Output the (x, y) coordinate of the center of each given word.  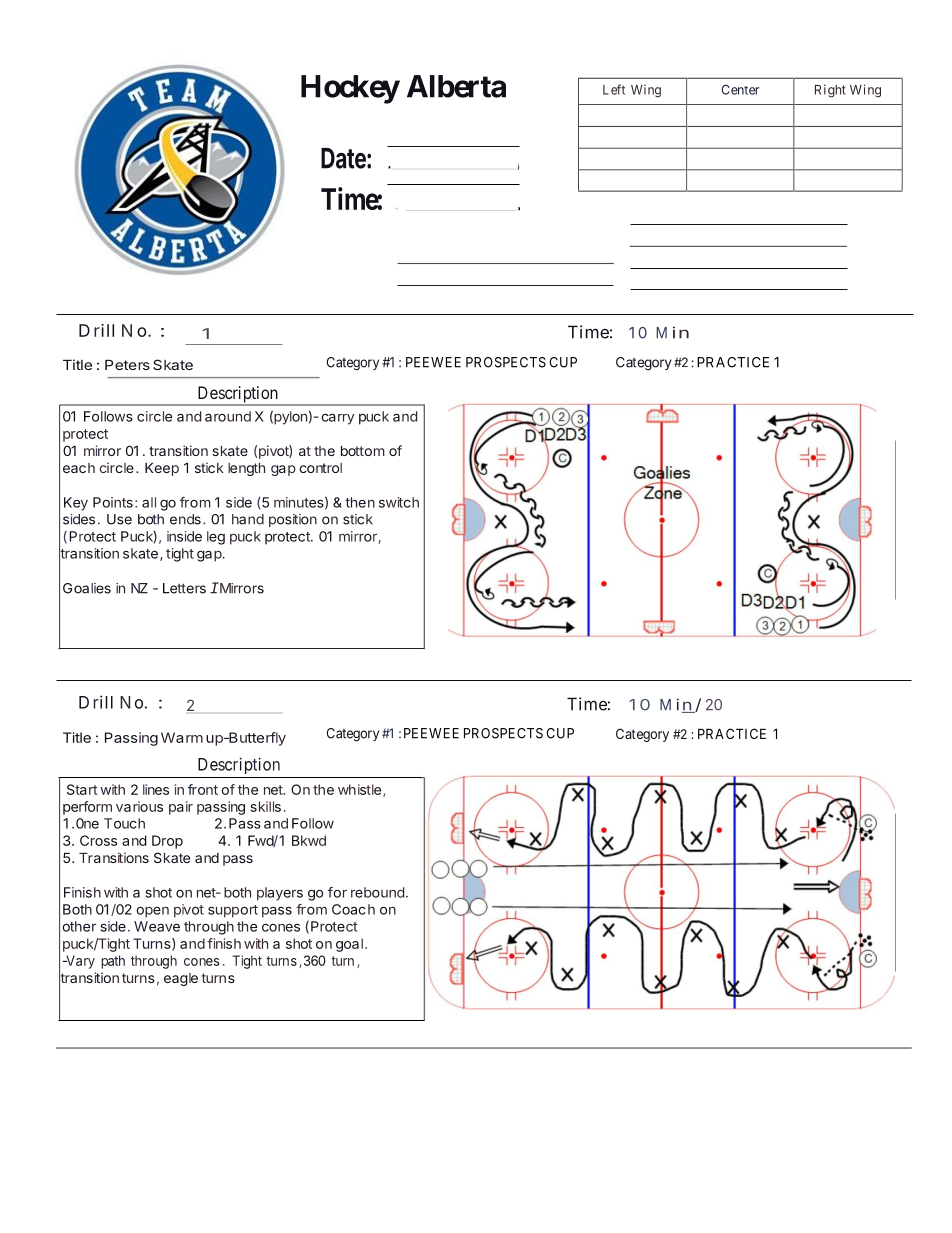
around (228, 416)
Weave (157, 926)
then (360, 502)
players (280, 894)
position (293, 520)
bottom (363, 451)
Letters (184, 588)
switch (399, 502)
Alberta (456, 86)
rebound (377, 892)
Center (740, 90)
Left (614, 89)
